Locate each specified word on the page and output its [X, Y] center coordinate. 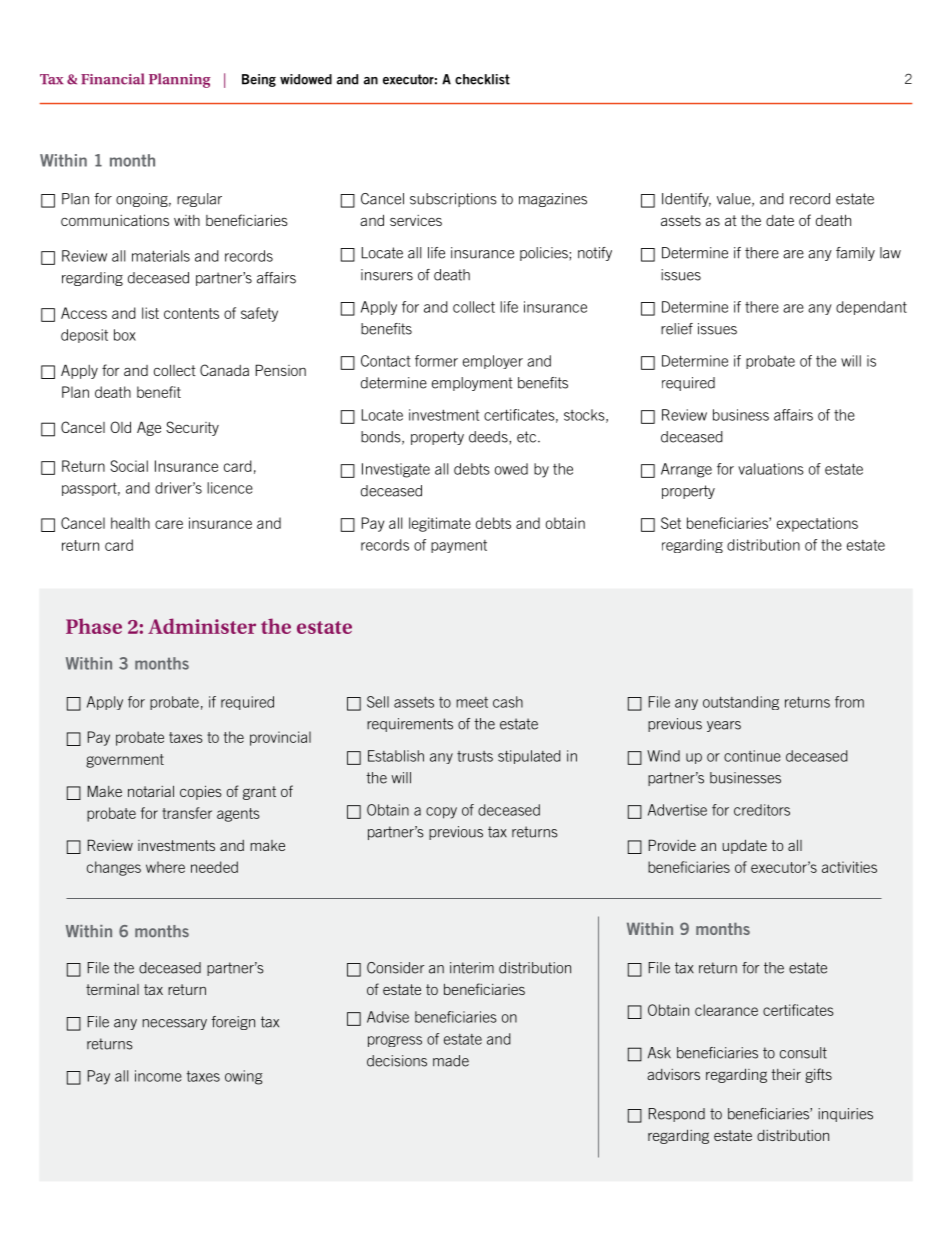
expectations [817, 524]
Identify [686, 200]
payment [459, 546]
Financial [112, 79]
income [158, 1076]
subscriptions [453, 200]
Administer [202, 626]
